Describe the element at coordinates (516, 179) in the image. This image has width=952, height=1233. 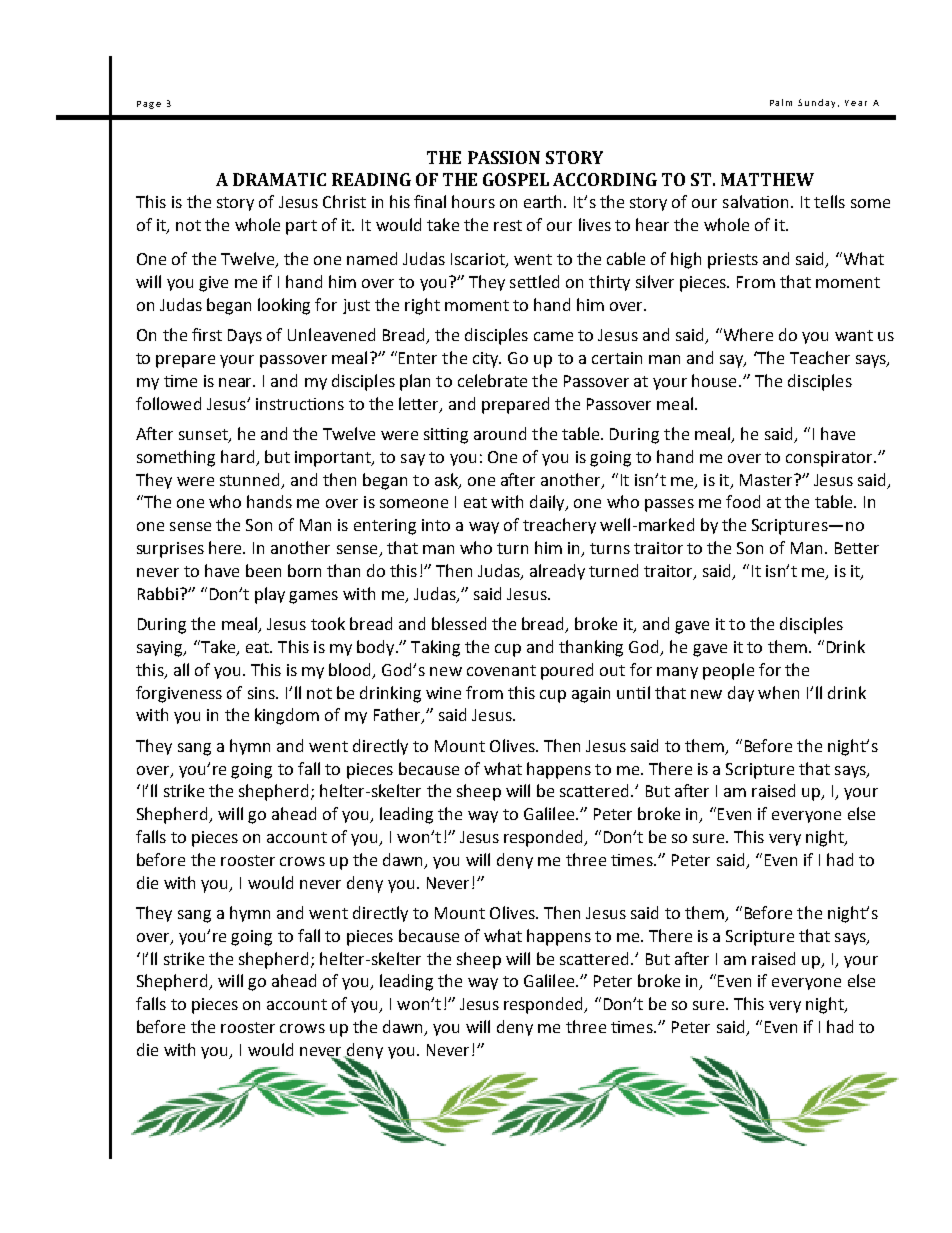
I see `GOSPEL` at that location.
